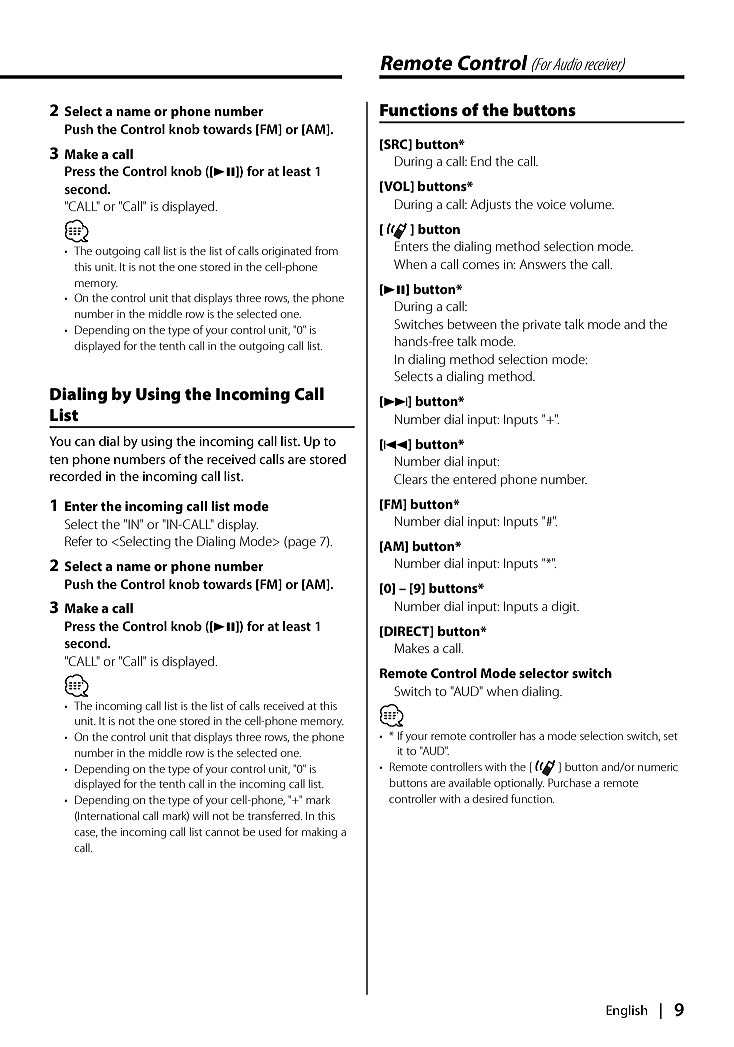 This document has height=1047, width=734. What do you see at coordinates (79, 541) in the document?
I see `Refer` at bounding box center [79, 541].
